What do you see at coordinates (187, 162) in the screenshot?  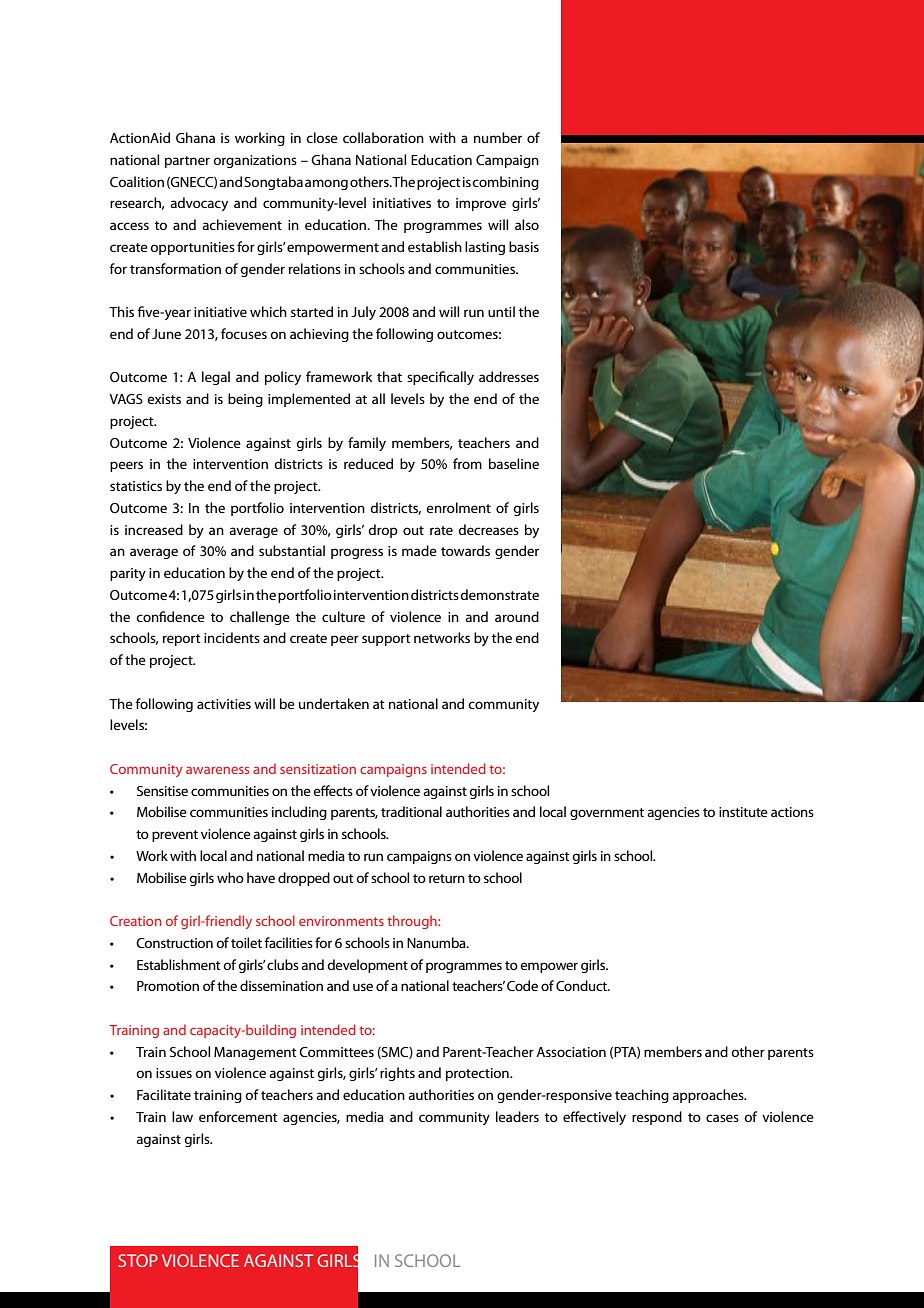 I see `partner` at bounding box center [187, 162].
